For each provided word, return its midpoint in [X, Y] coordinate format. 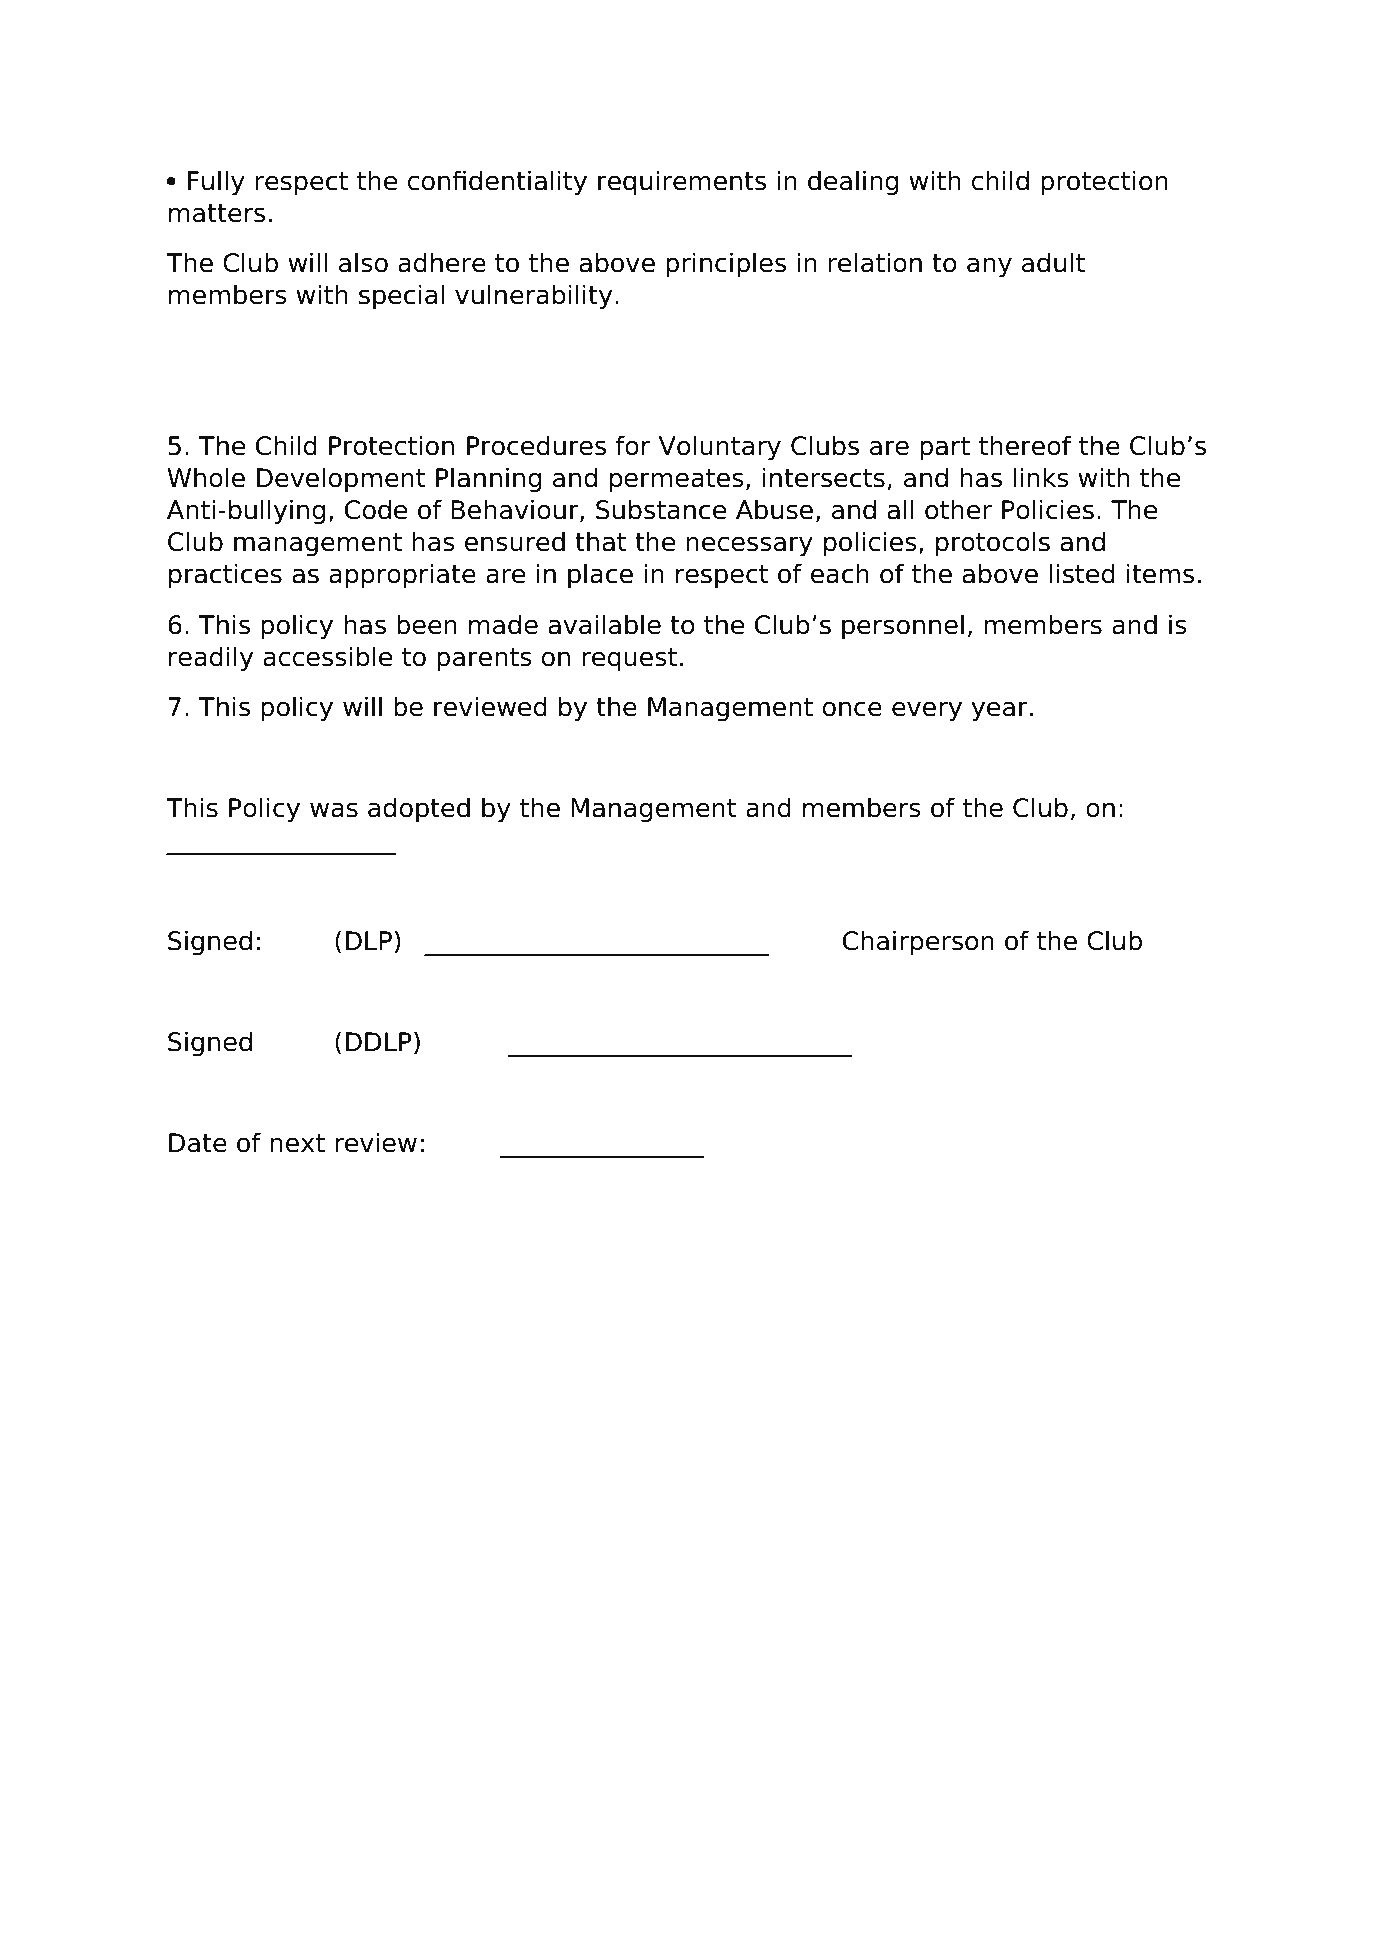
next [297, 1143]
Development [341, 480]
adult [1053, 262]
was [334, 810]
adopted [419, 810]
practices [225, 576]
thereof [1025, 445]
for [633, 445]
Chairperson [918, 943]
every [927, 711]
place [600, 576]
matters [217, 213]
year [999, 711]
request [629, 660]
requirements [682, 183]
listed [1082, 573]
